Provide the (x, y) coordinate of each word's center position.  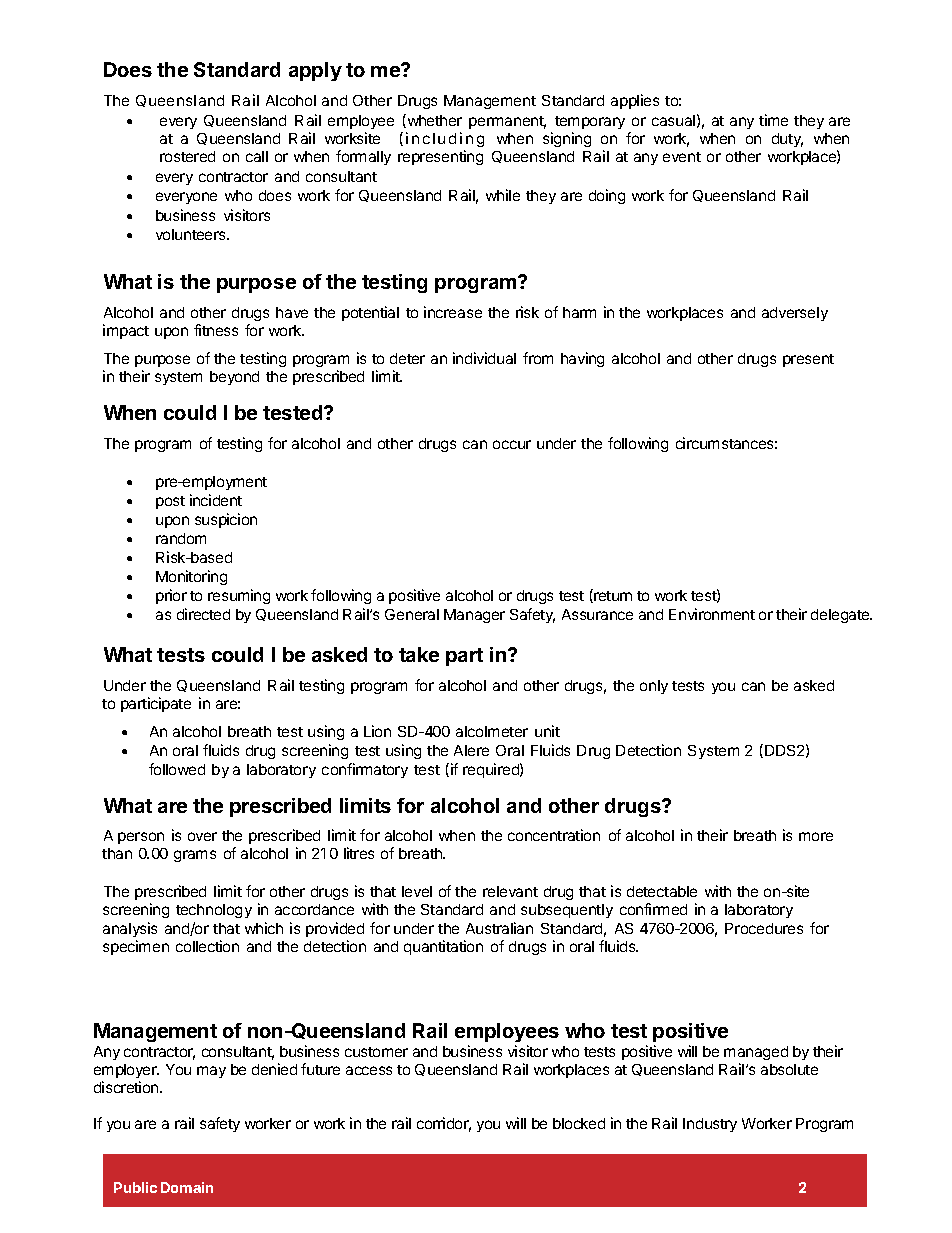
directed (203, 614)
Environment (712, 614)
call (257, 156)
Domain (187, 1187)
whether (433, 121)
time (773, 120)
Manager (474, 616)
